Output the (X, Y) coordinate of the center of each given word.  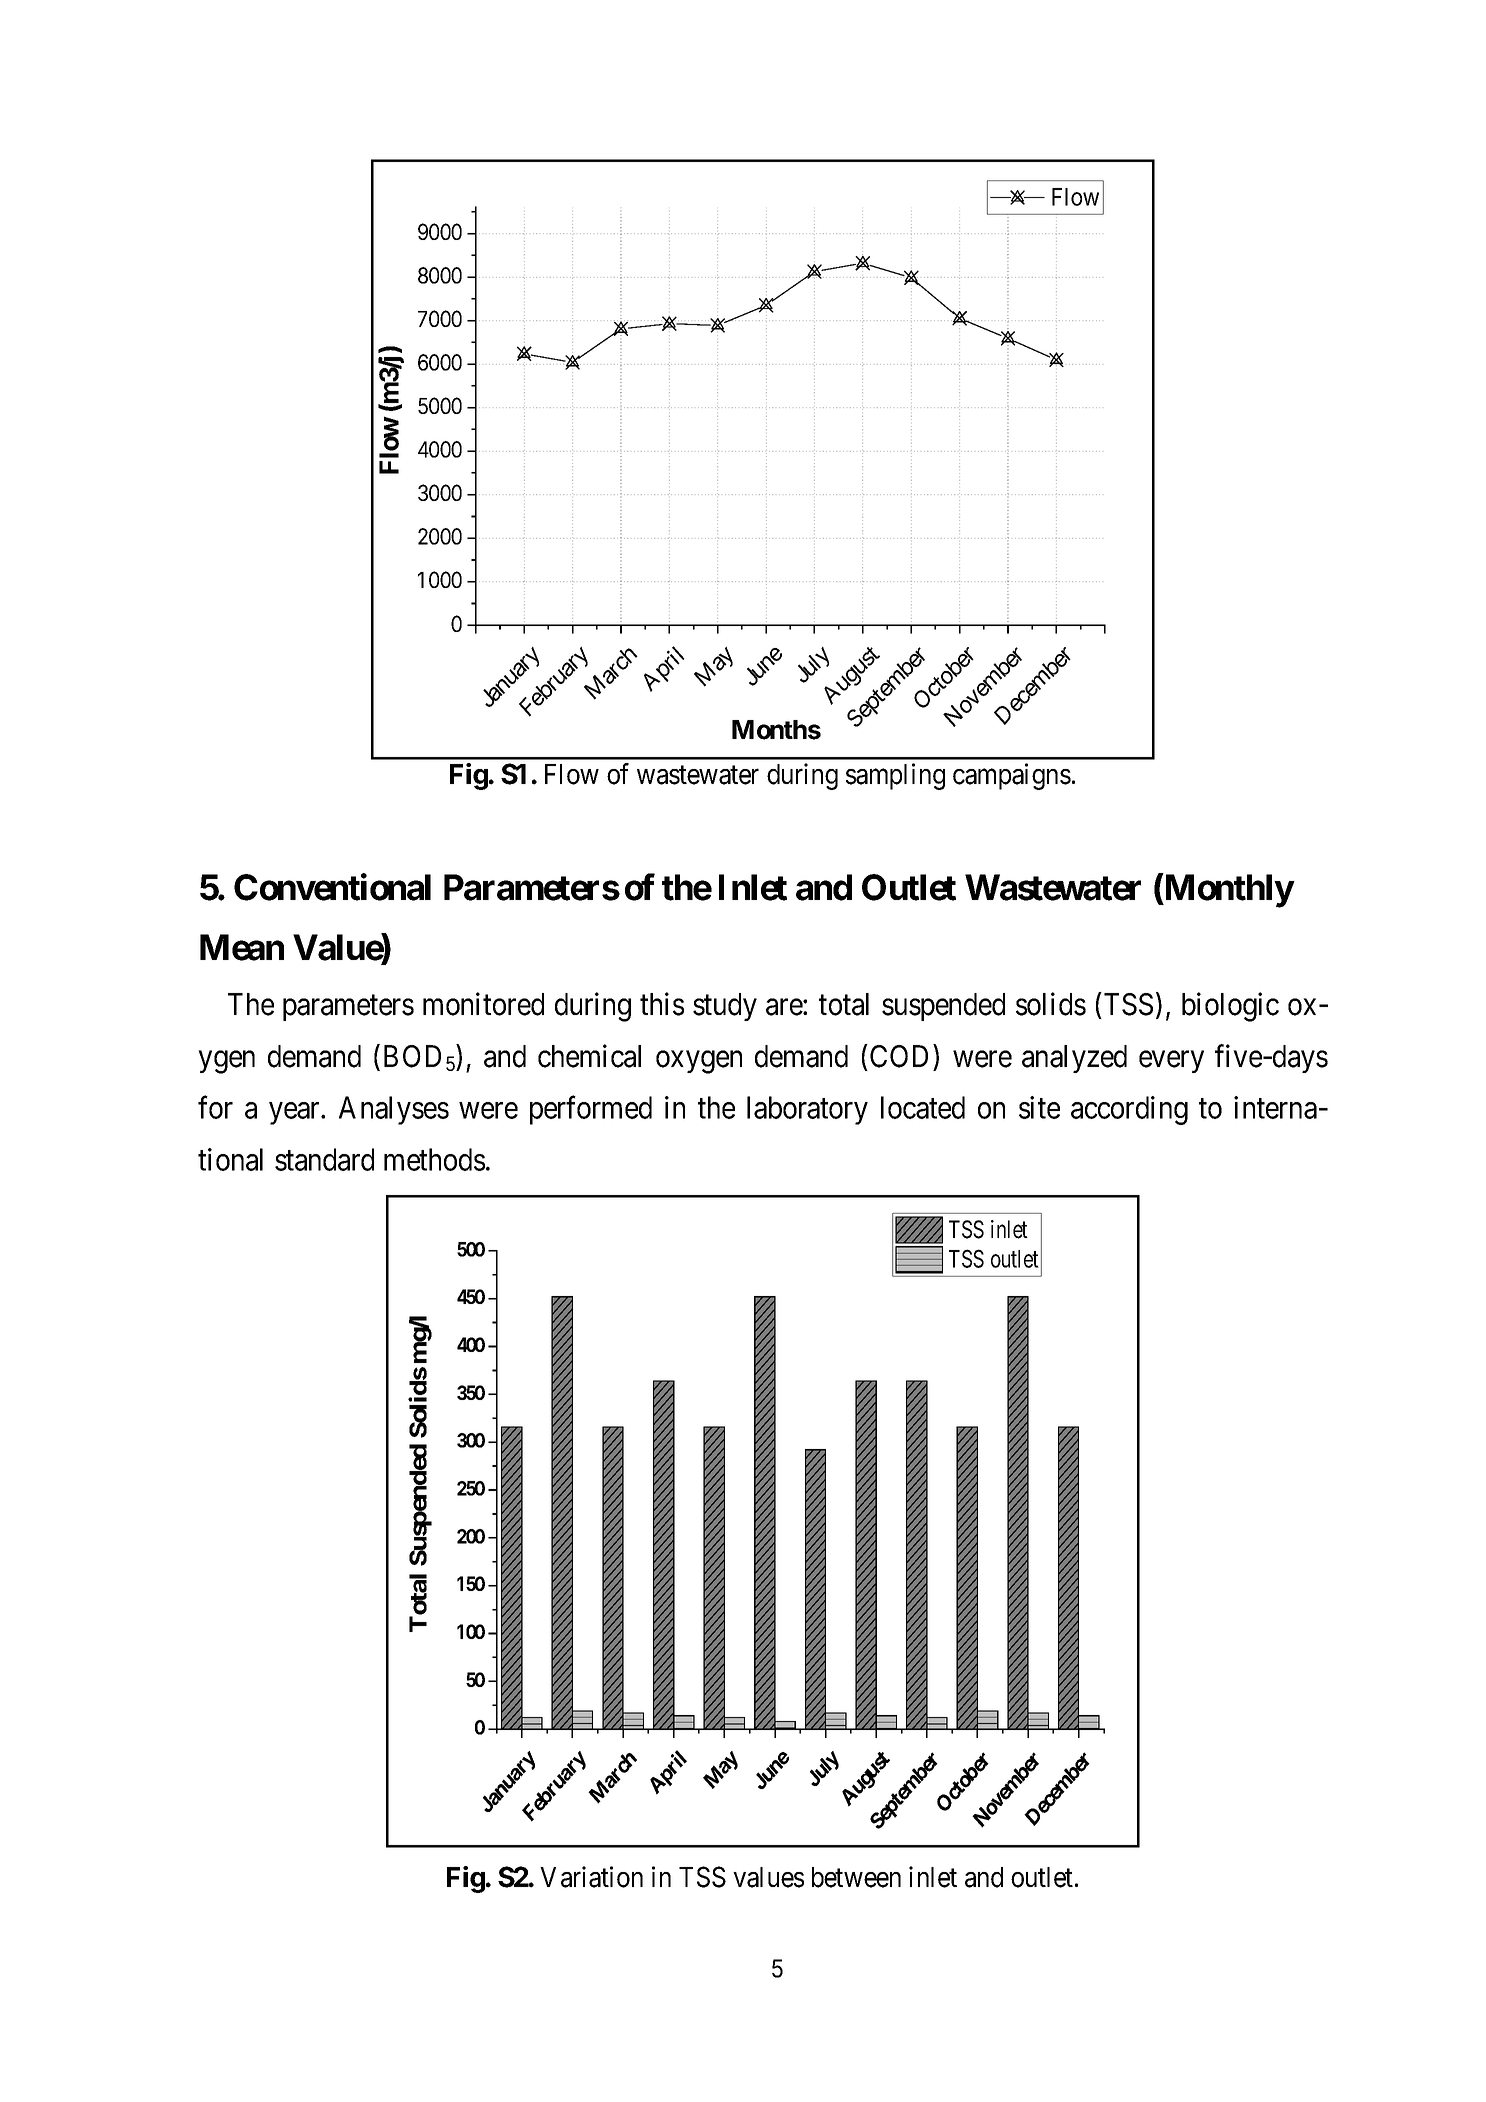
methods (434, 1159)
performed (591, 1110)
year (295, 1114)
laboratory (807, 1110)
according (1129, 1110)
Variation (591, 1877)
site (1039, 1107)
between (856, 1877)
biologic (1230, 1007)
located (923, 1107)
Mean (242, 947)
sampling (895, 776)
